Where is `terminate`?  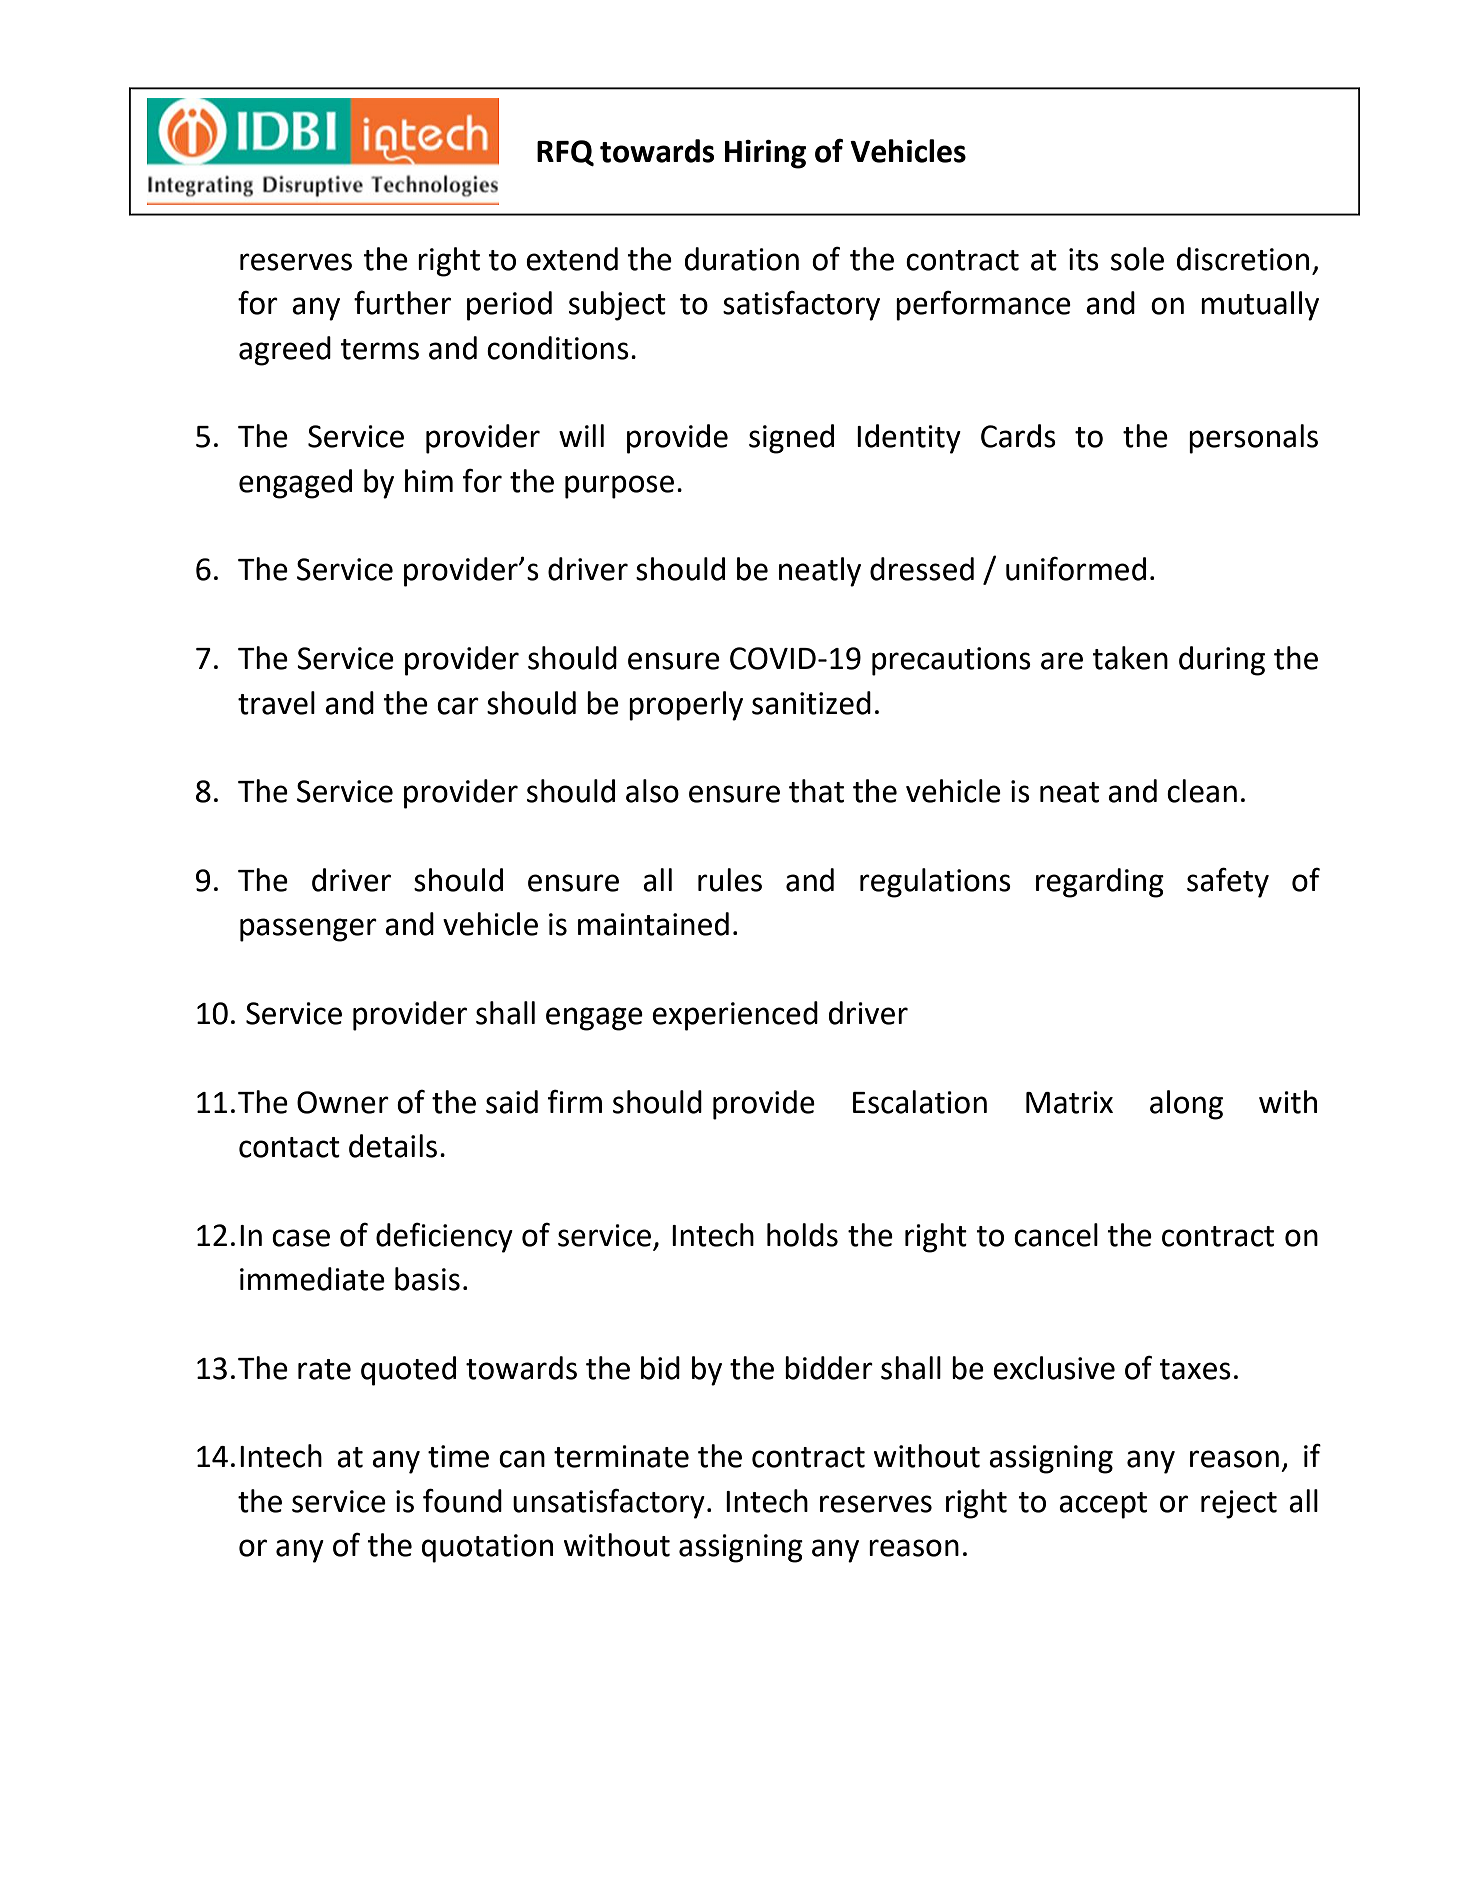 terminate is located at coordinates (621, 1456).
